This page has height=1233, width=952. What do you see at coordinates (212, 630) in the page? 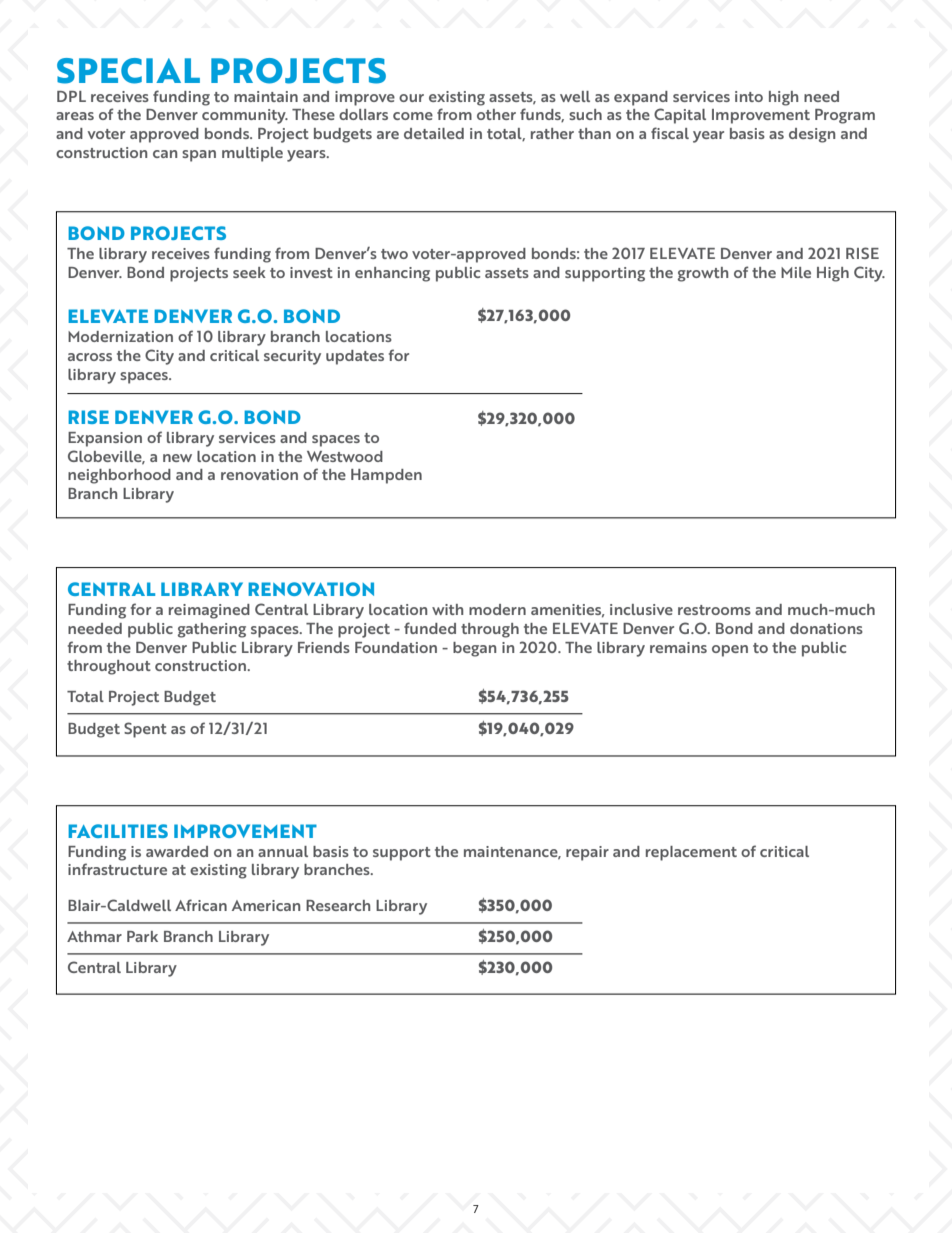
I see `gathering` at bounding box center [212, 630].
